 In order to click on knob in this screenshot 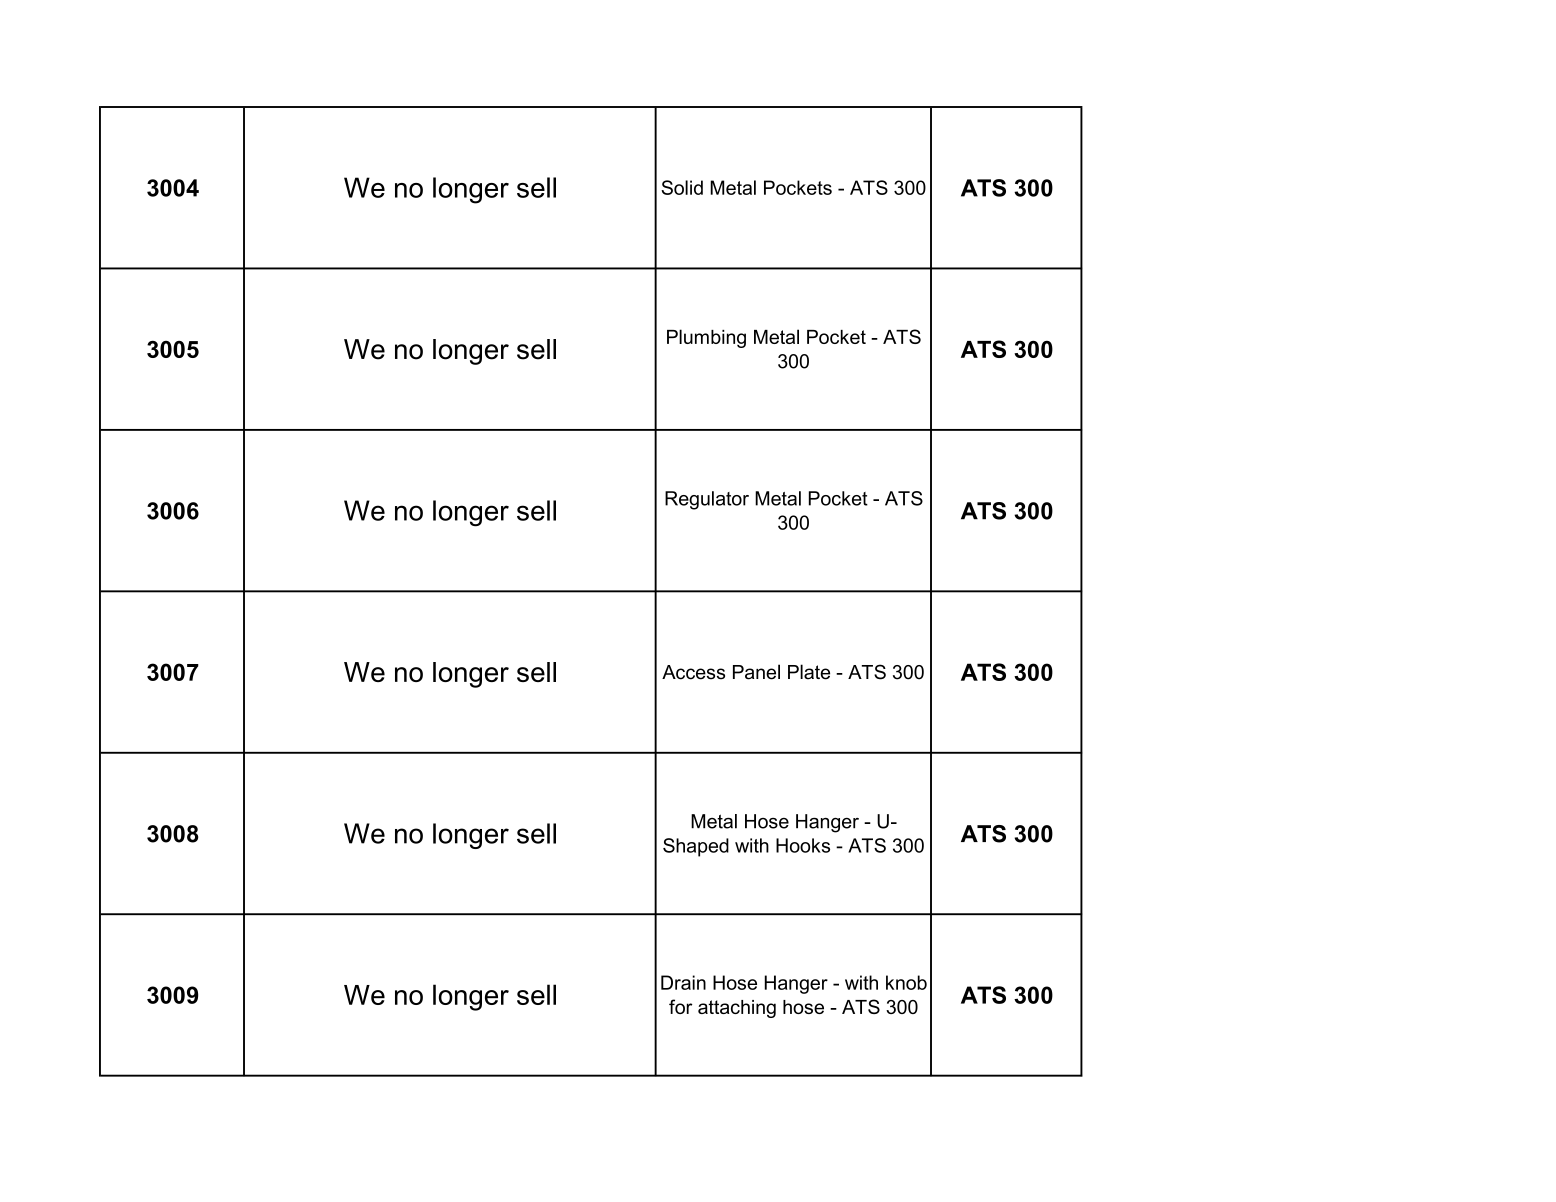, I will do `click(906, 982)`.
